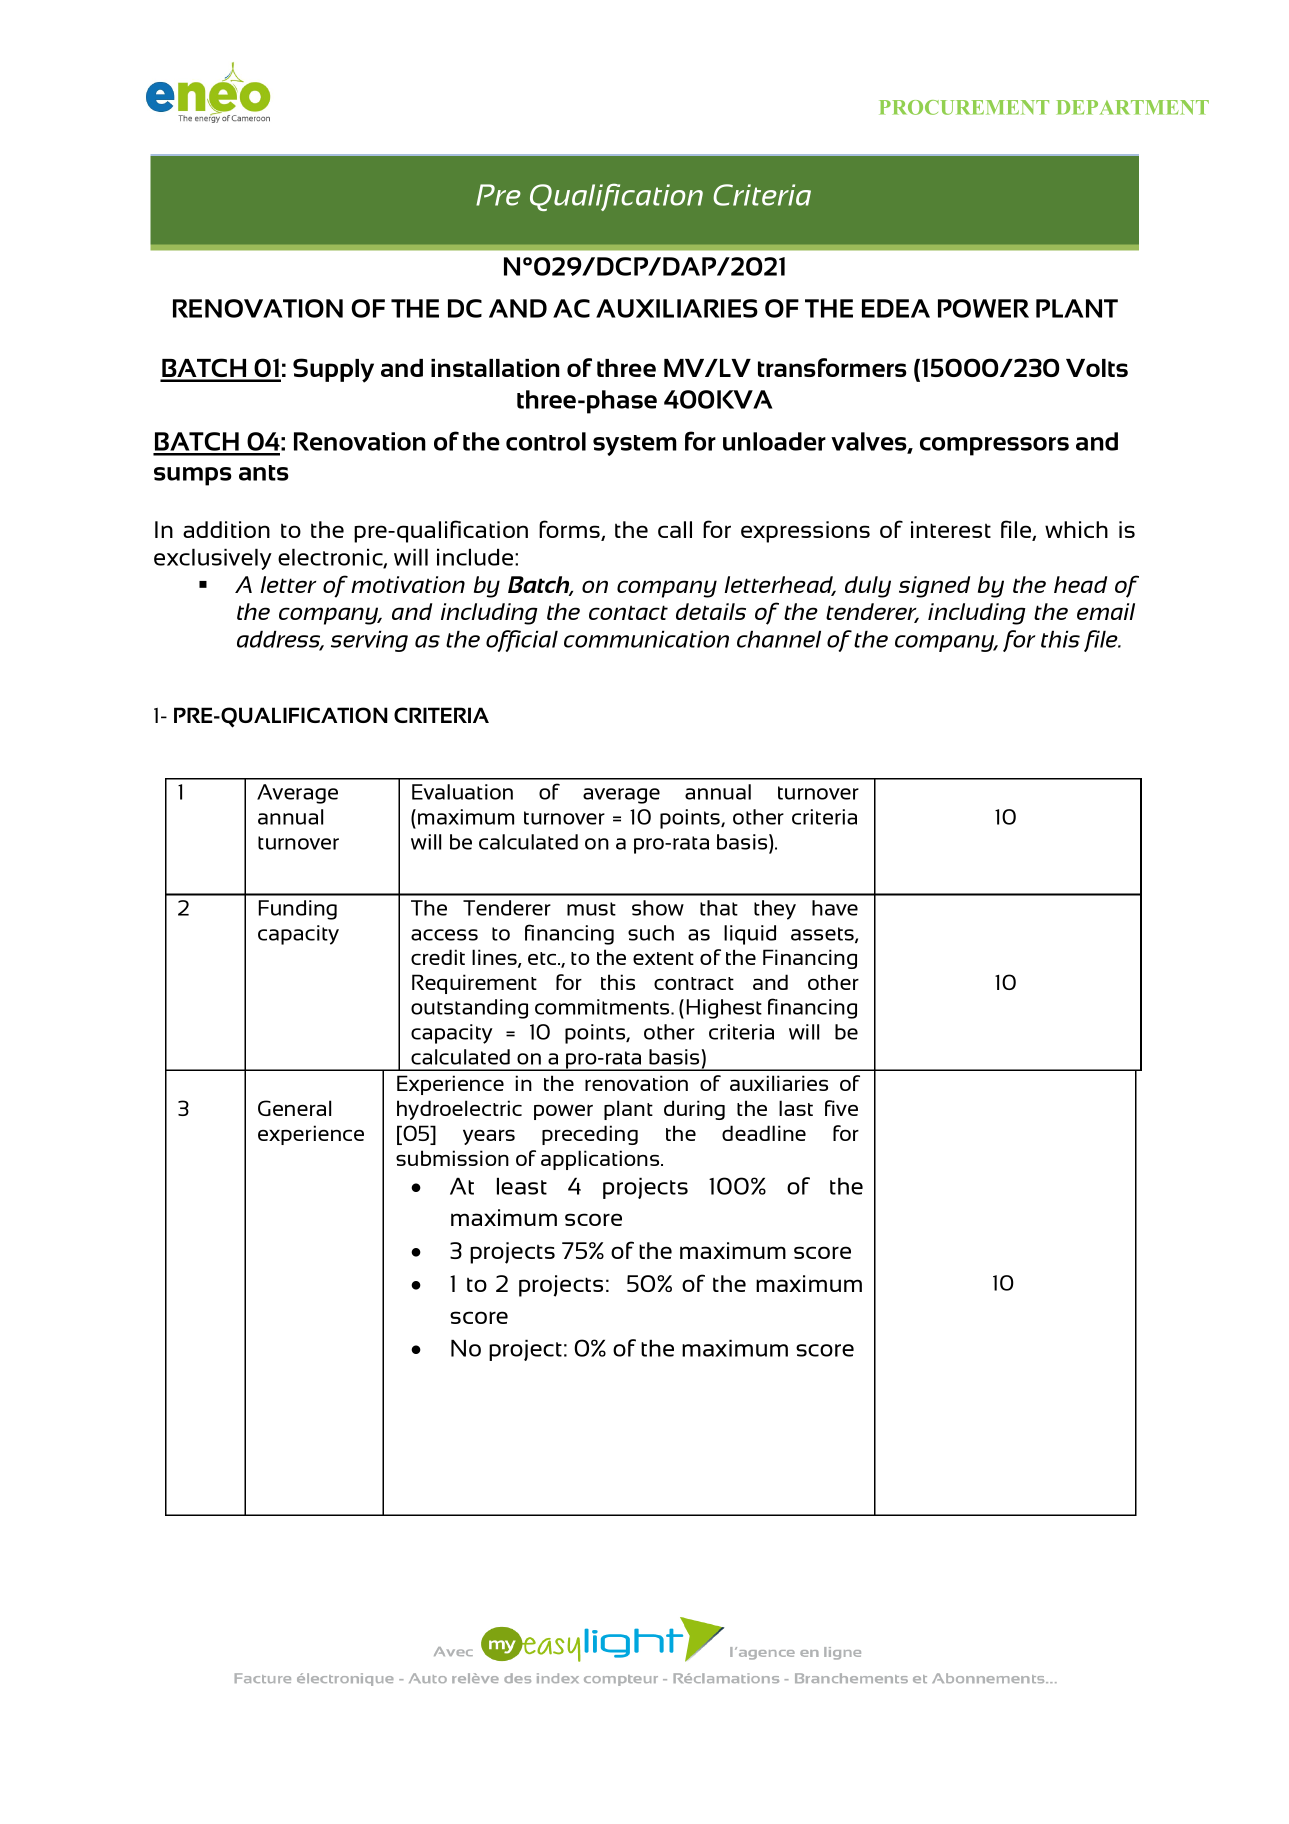  What do you see at coordinates (964, 107) in the screenshot?
I see `PROCUREMENT` at bounding box center [964, 107].
